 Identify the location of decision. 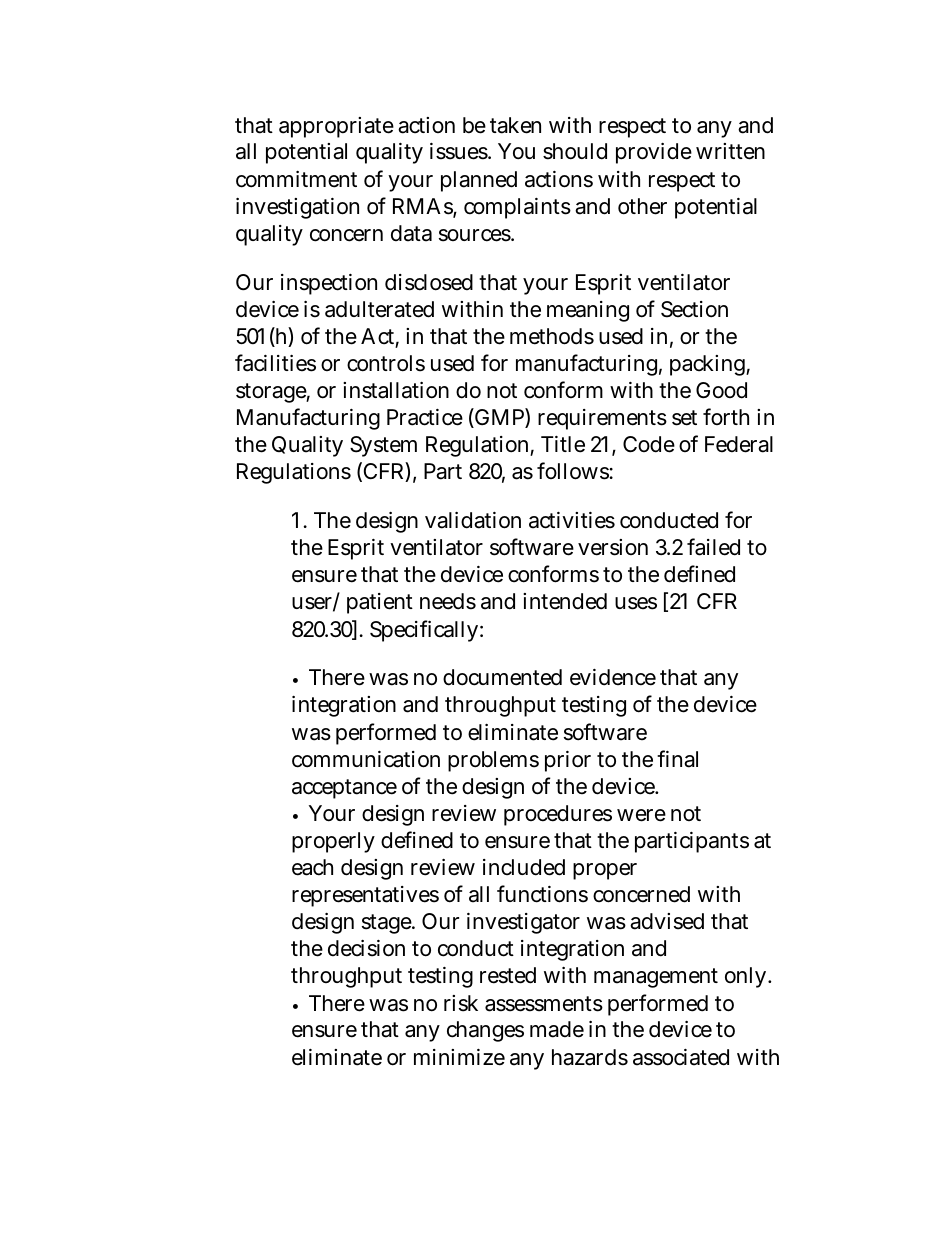
(366, 948).
